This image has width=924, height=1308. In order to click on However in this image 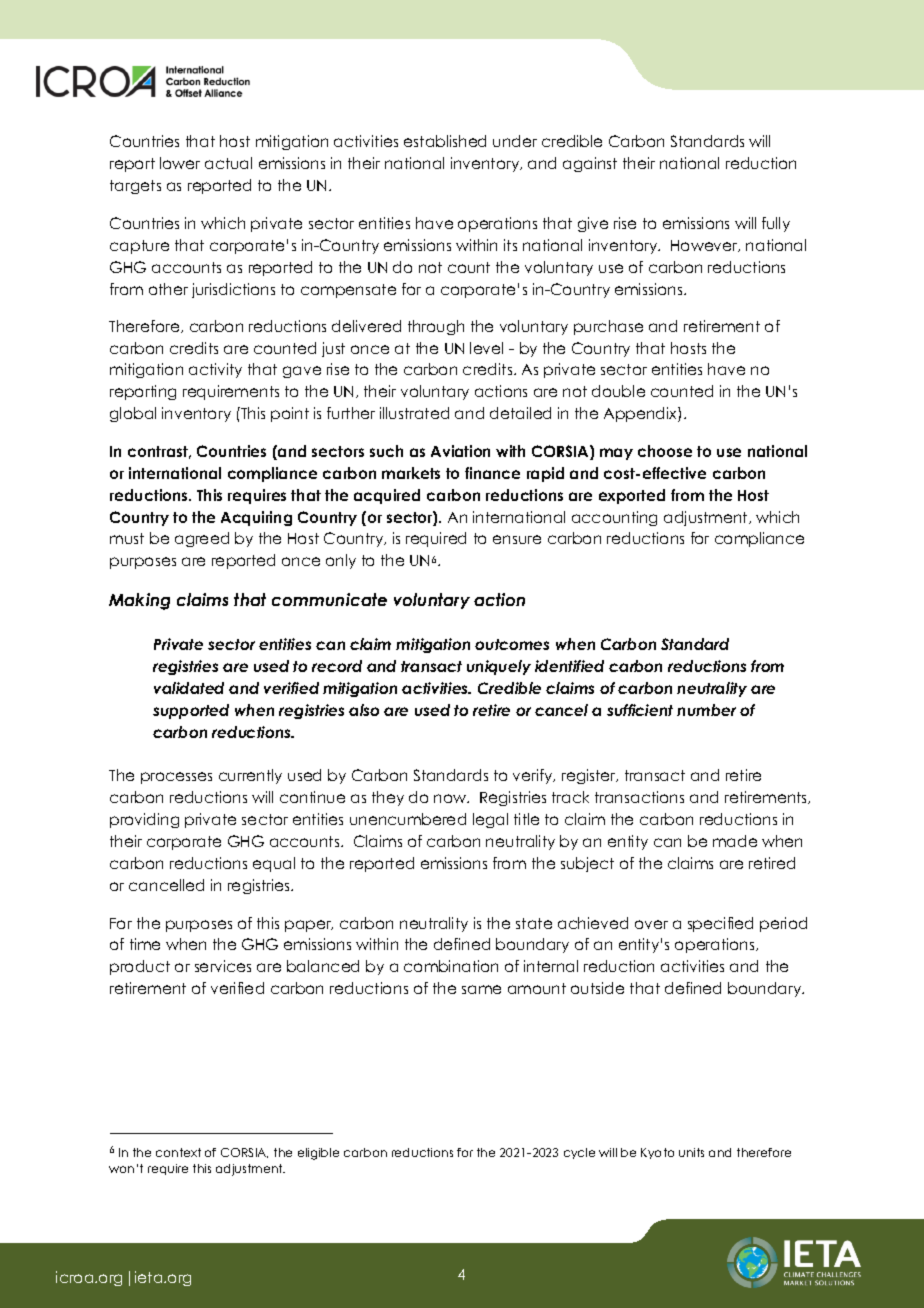, I will do `click(705, 246)`.
